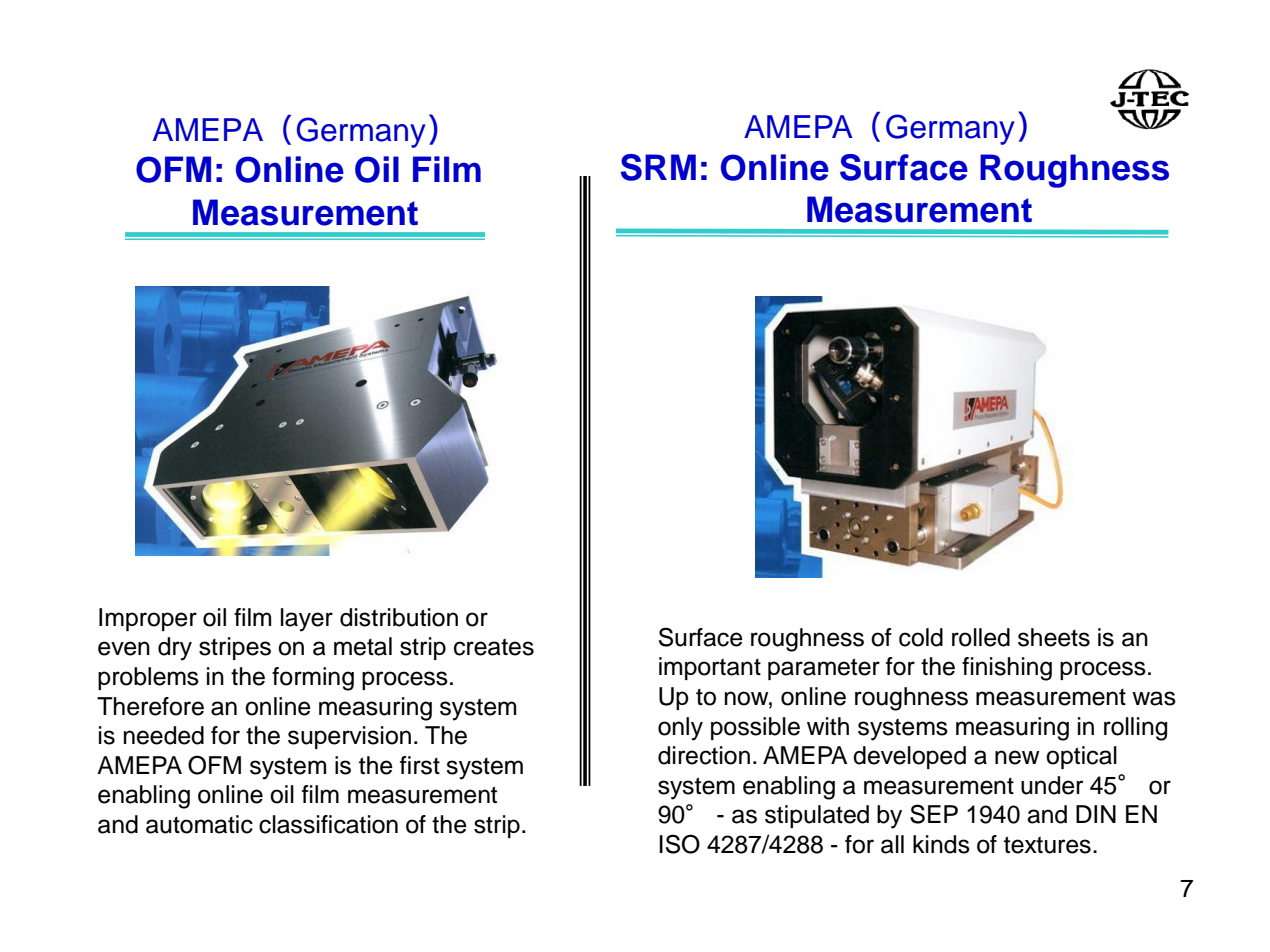 The width and height of the document is (1270, 952). Describe the element at coordinates (658, 167) in the document. I see `SRM` at that location.
